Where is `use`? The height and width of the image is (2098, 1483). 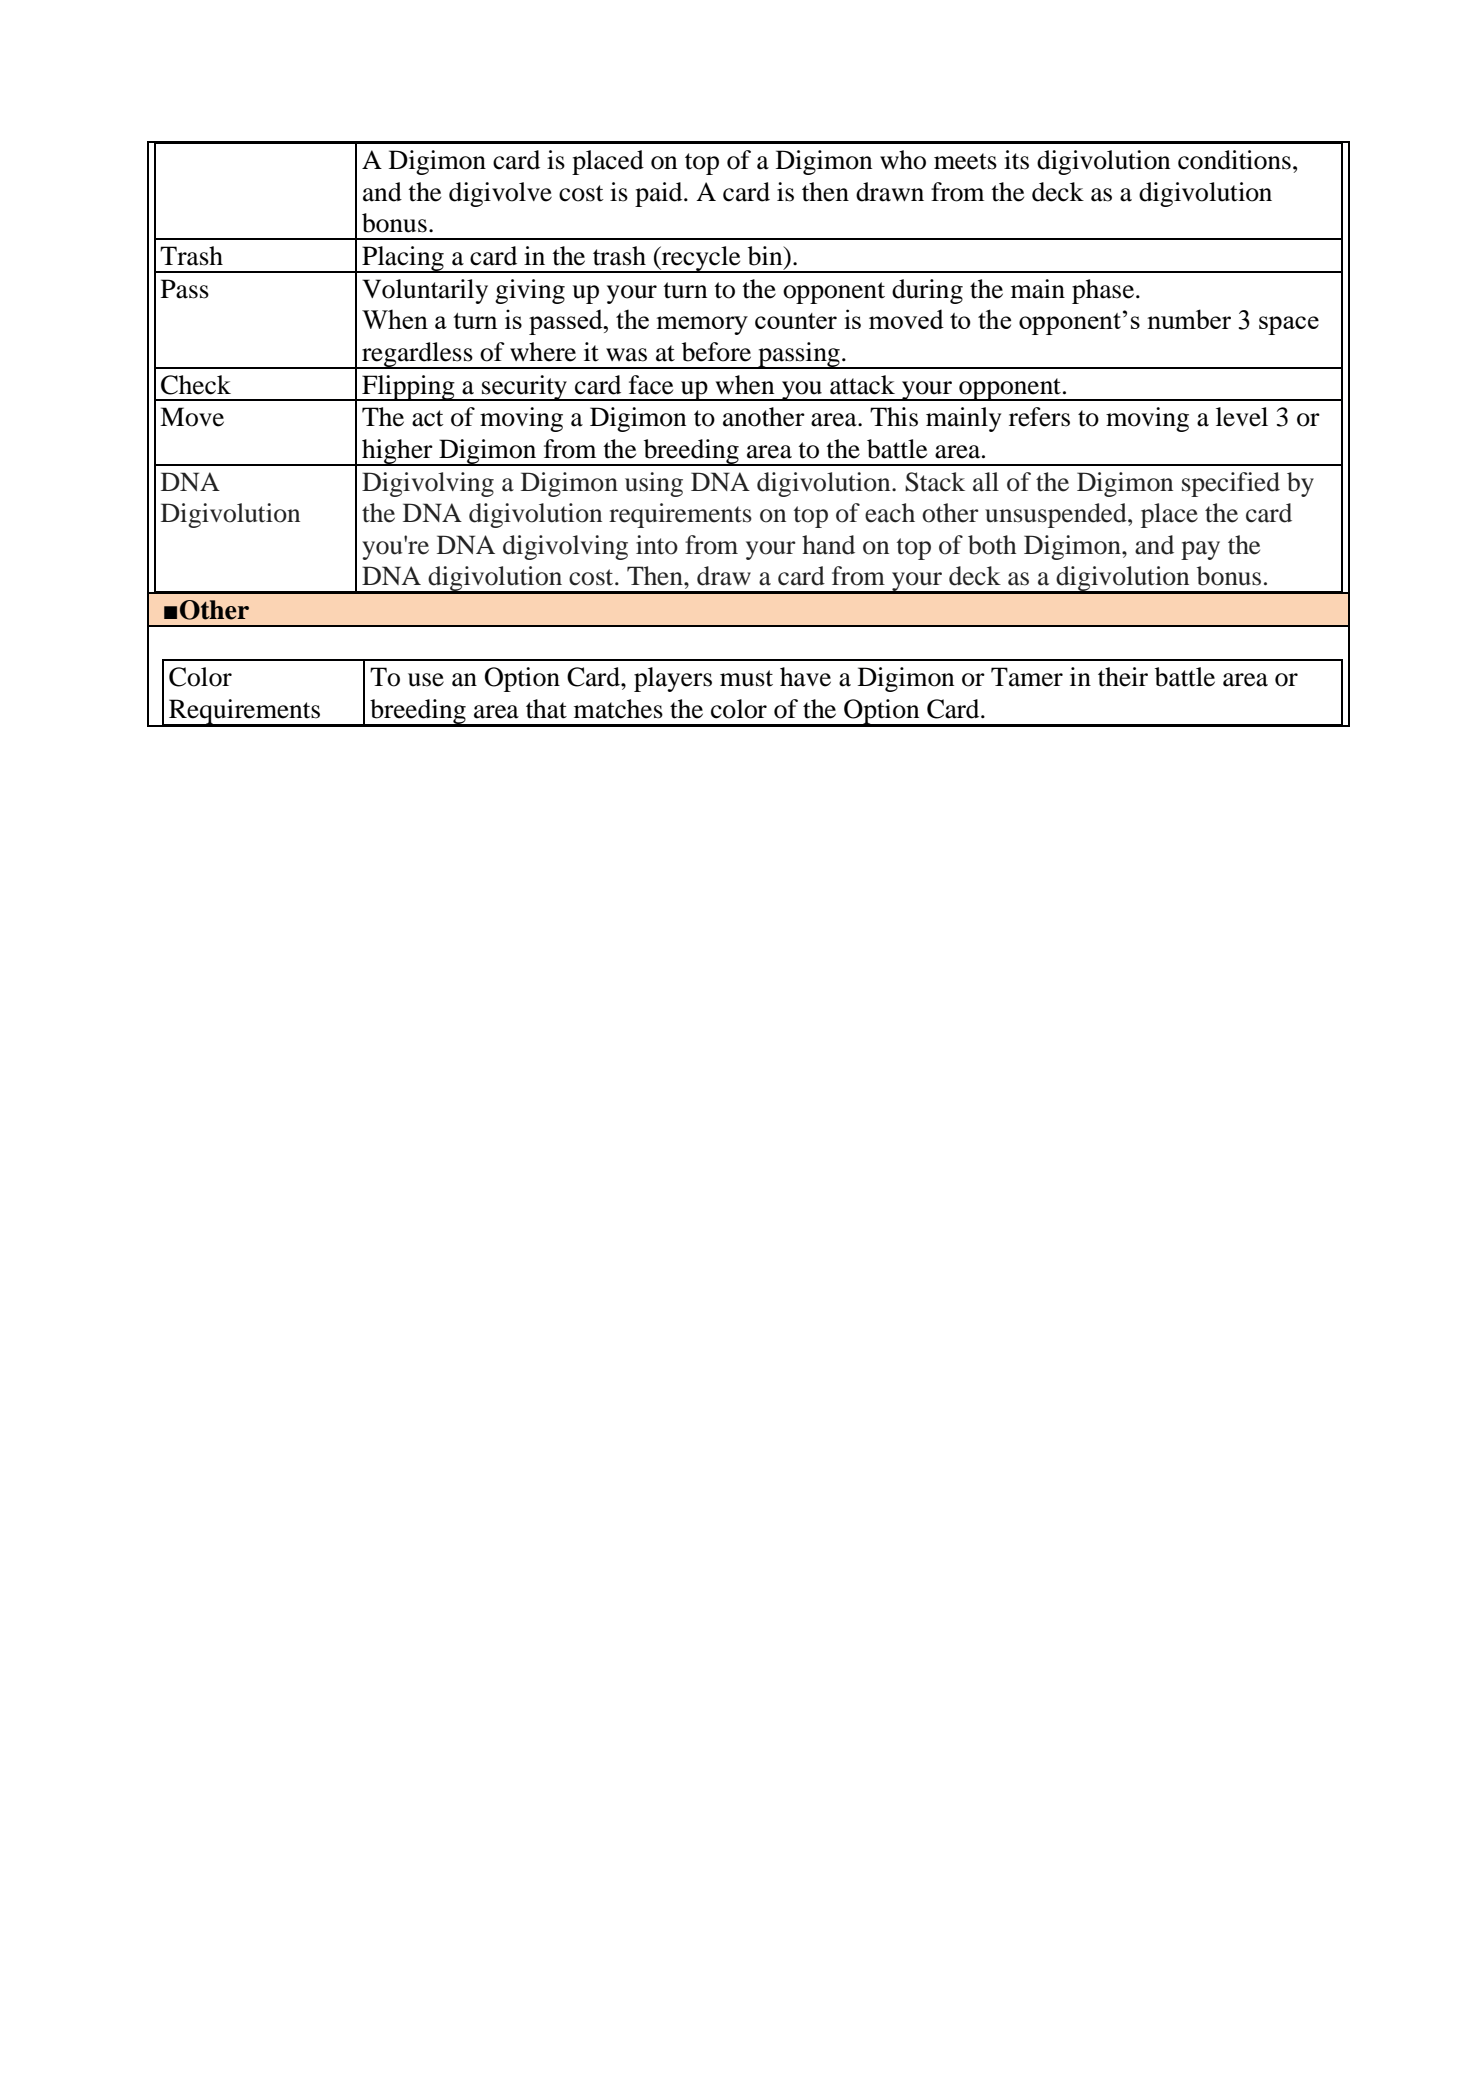
use is located at coordinates (426, 680).
